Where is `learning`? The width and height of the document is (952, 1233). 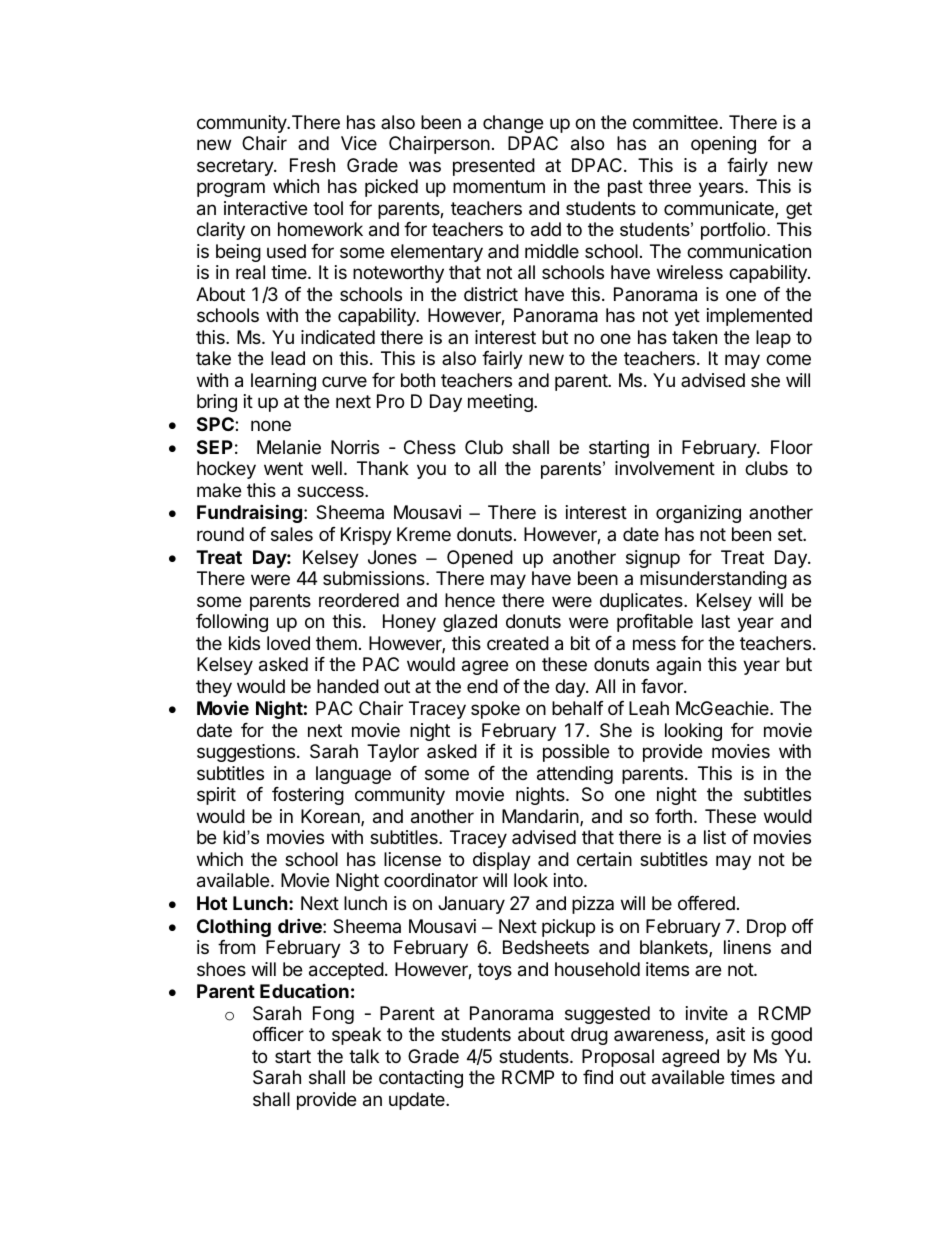 learning is located at coordinates (283, 382).
